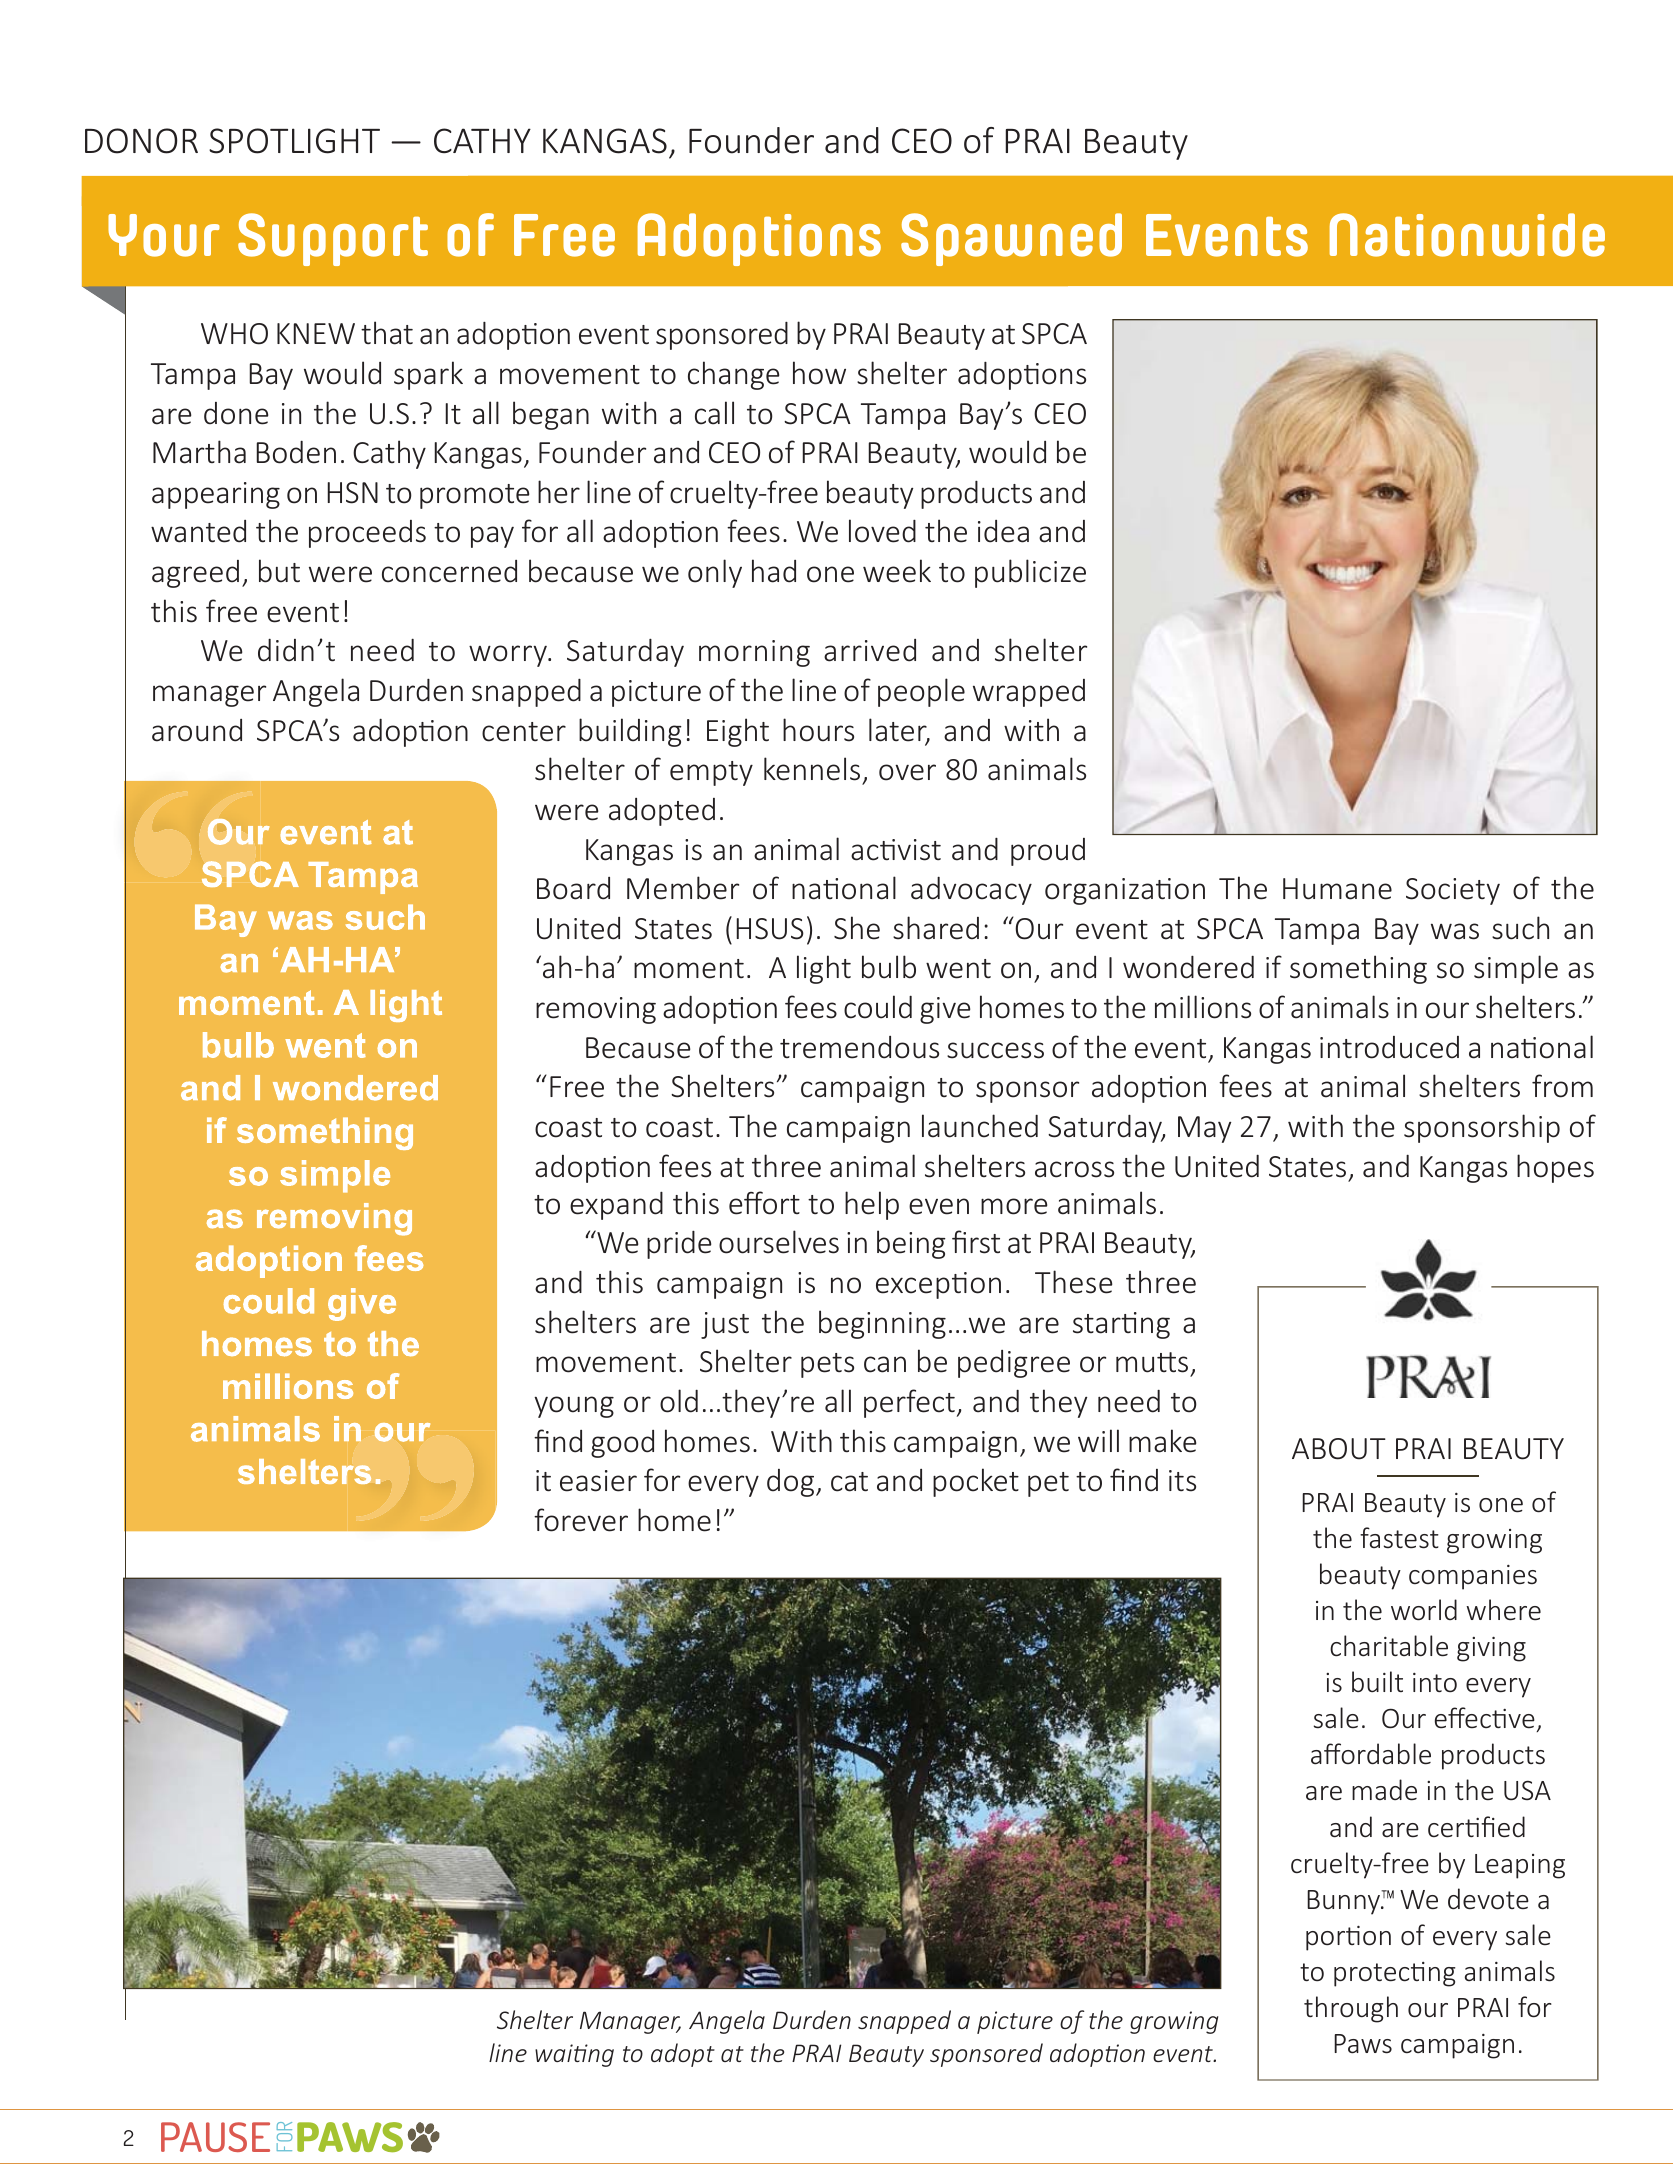 The width and height of the page is (1673, 2165). Describe the element at coordinates (1351, 2009) in the page. I see `through` at that location.
